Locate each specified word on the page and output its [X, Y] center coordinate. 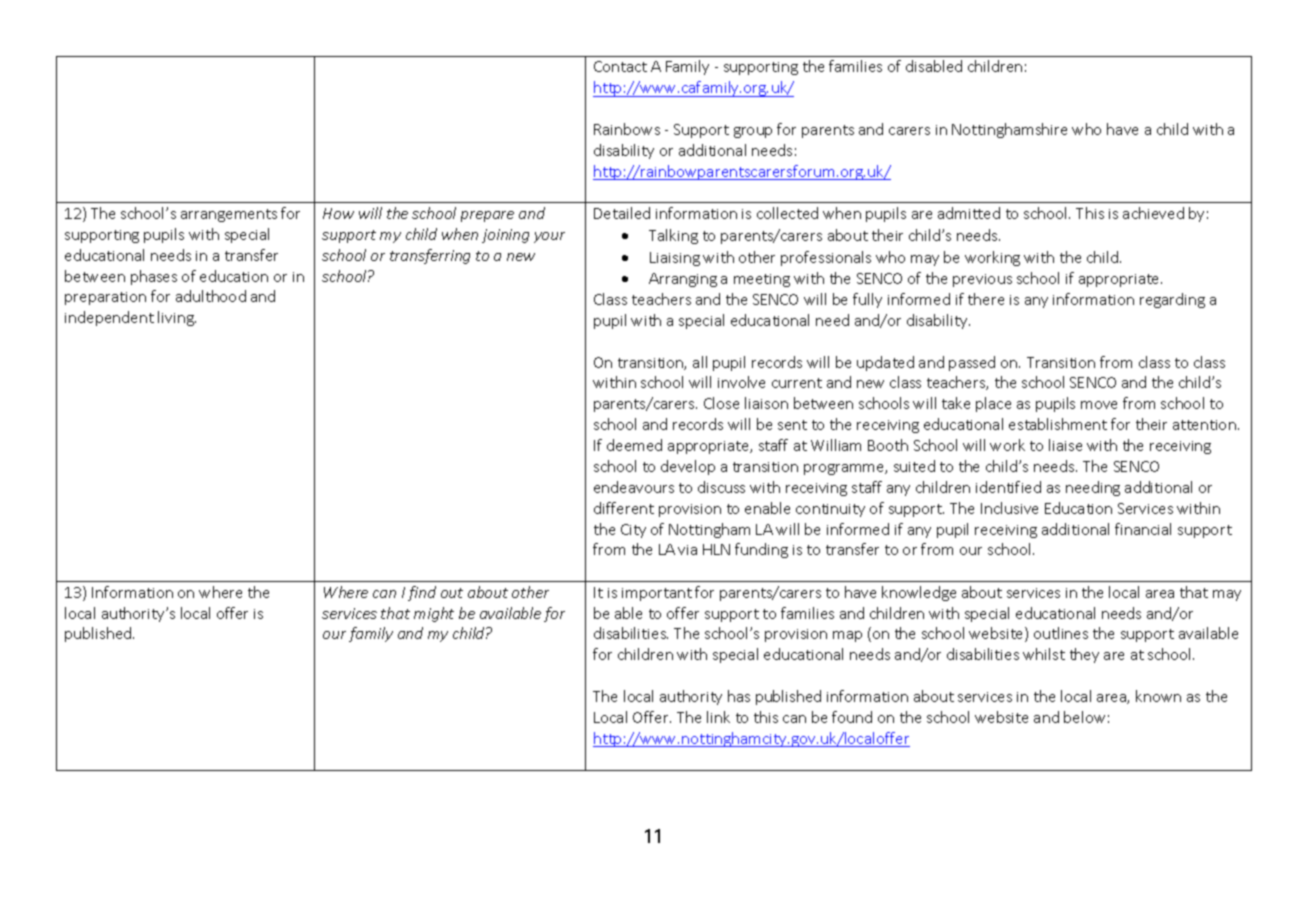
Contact [620, 66]
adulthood [211, 296]
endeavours [634, 487]
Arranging [683, 280]
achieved [1153, 213]
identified [1008, 487]
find [422, 593]
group [753, 132]
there [986, 299]
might [434, 614]
